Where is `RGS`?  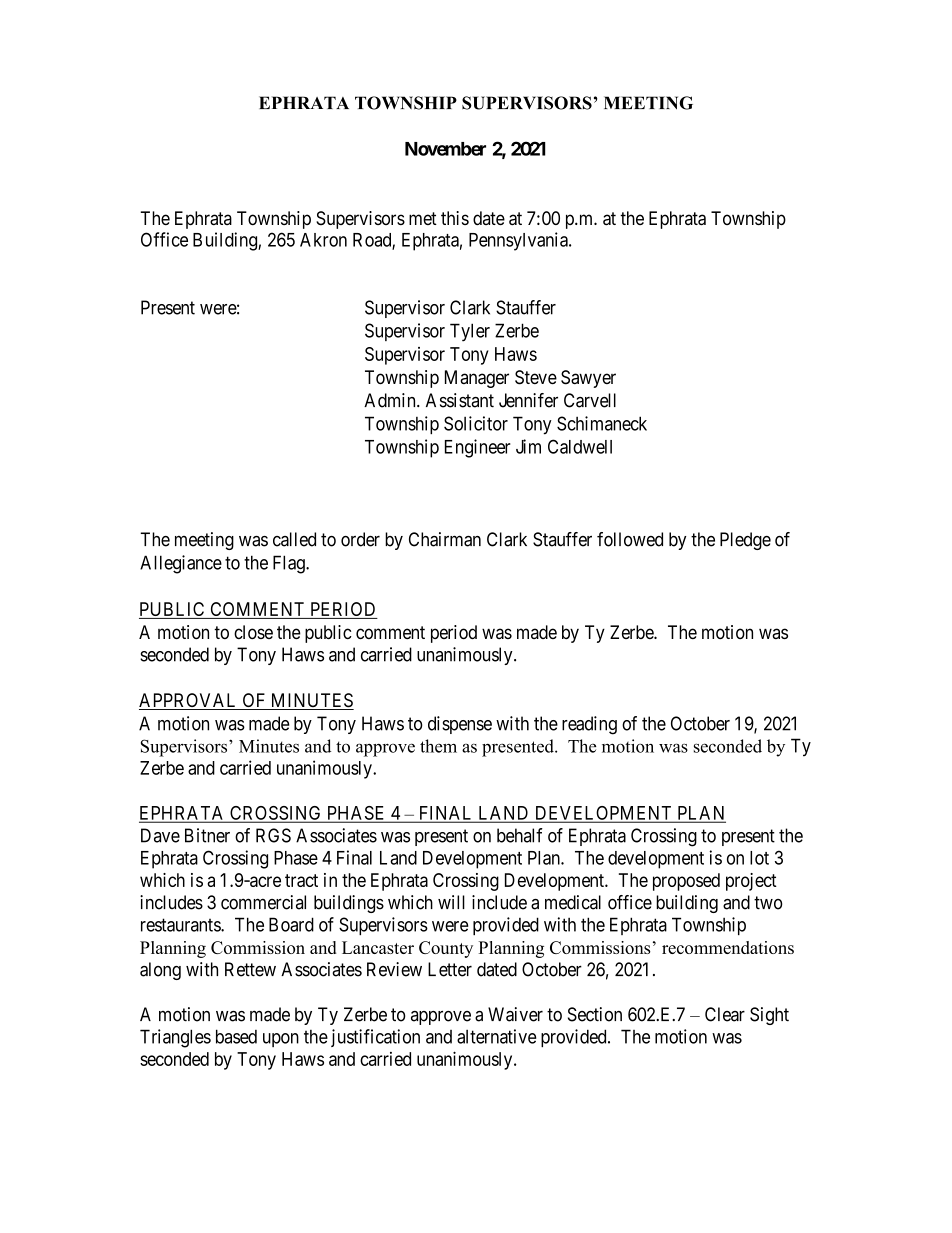 RGS is located at coordinates (273, 835).
